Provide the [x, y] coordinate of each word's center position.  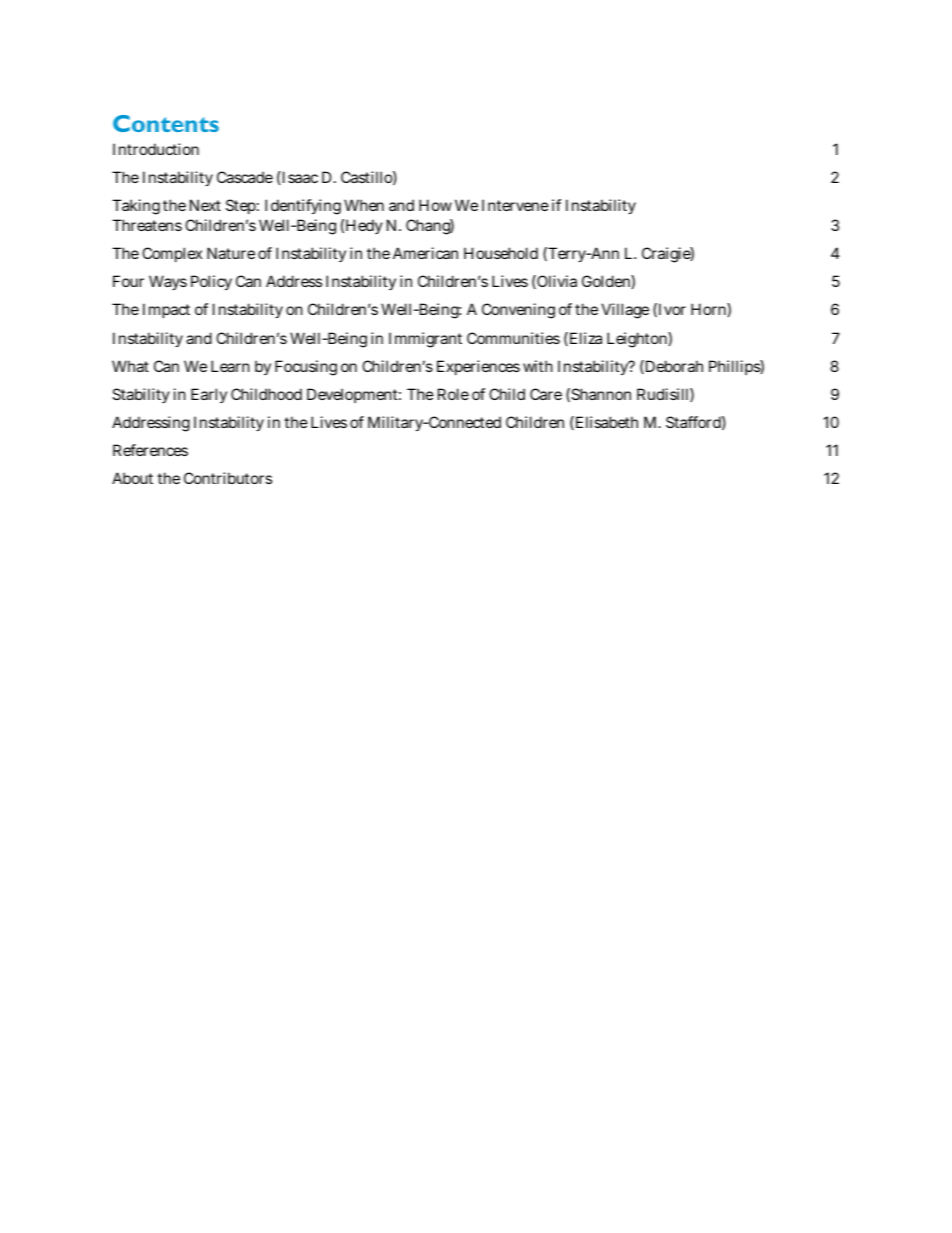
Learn [230, 366]
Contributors [228, 478]
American [425, 253]
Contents [166, 123]
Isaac [299, 177]
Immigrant [425, 340]
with [538, 366]
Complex [172, 254]
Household [501, 253]
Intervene [515, 205]
